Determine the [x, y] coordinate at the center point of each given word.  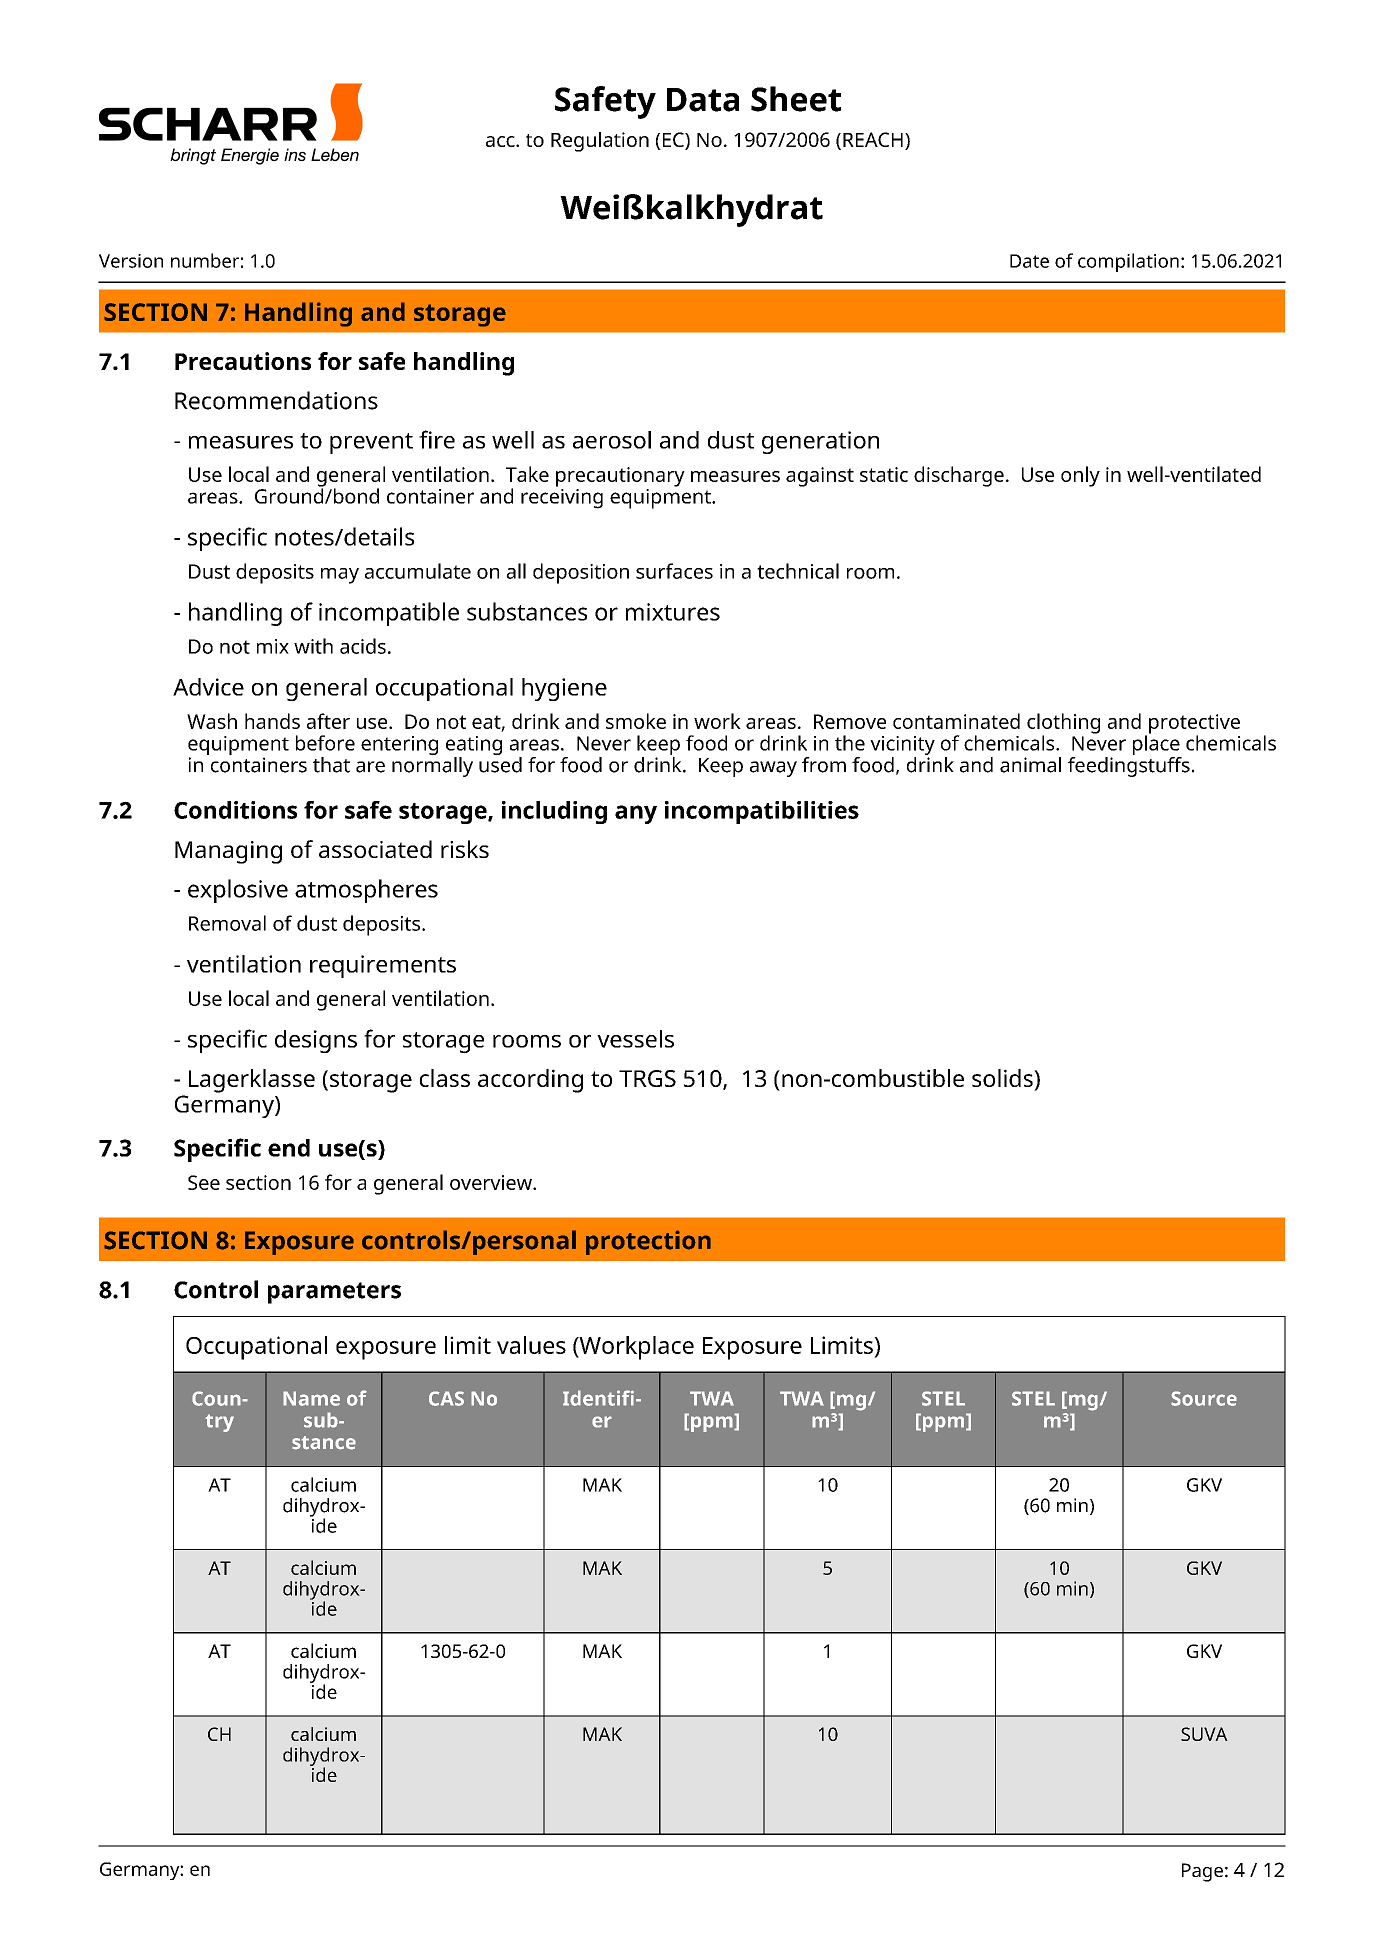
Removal [227, 923]
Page [1202, 1872]
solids [1003, 1078]
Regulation [600, 142]
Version [131, 261]
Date [1029, 261]
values [531, 1345]
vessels [635, 1039]
